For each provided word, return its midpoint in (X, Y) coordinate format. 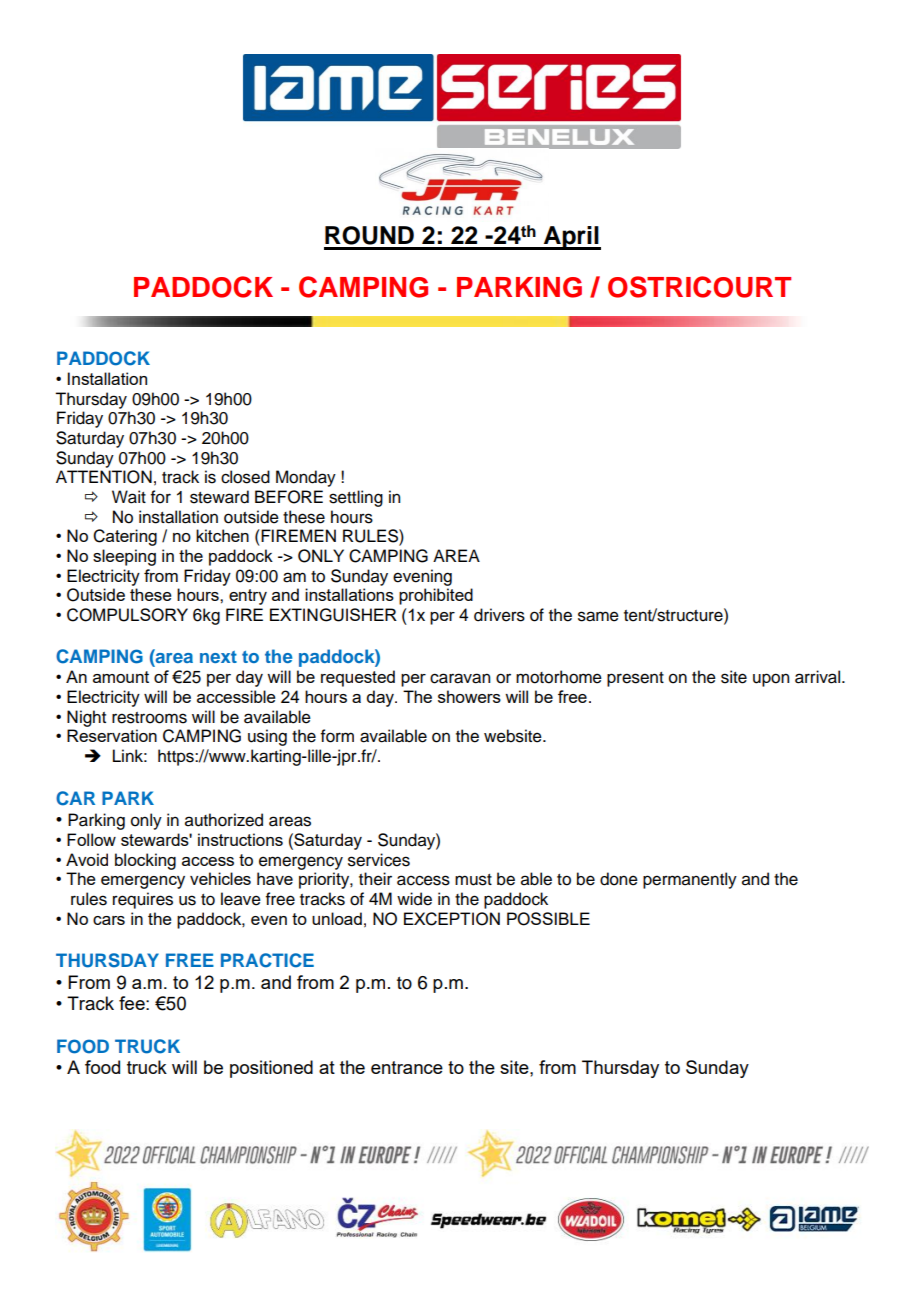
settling (356, 498)
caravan (460, 678)
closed (245, 477)
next (218, 657)
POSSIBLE (548, 919)
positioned (271, 1069)
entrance (407, 1067)
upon (771, 680)
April (571, 238)
